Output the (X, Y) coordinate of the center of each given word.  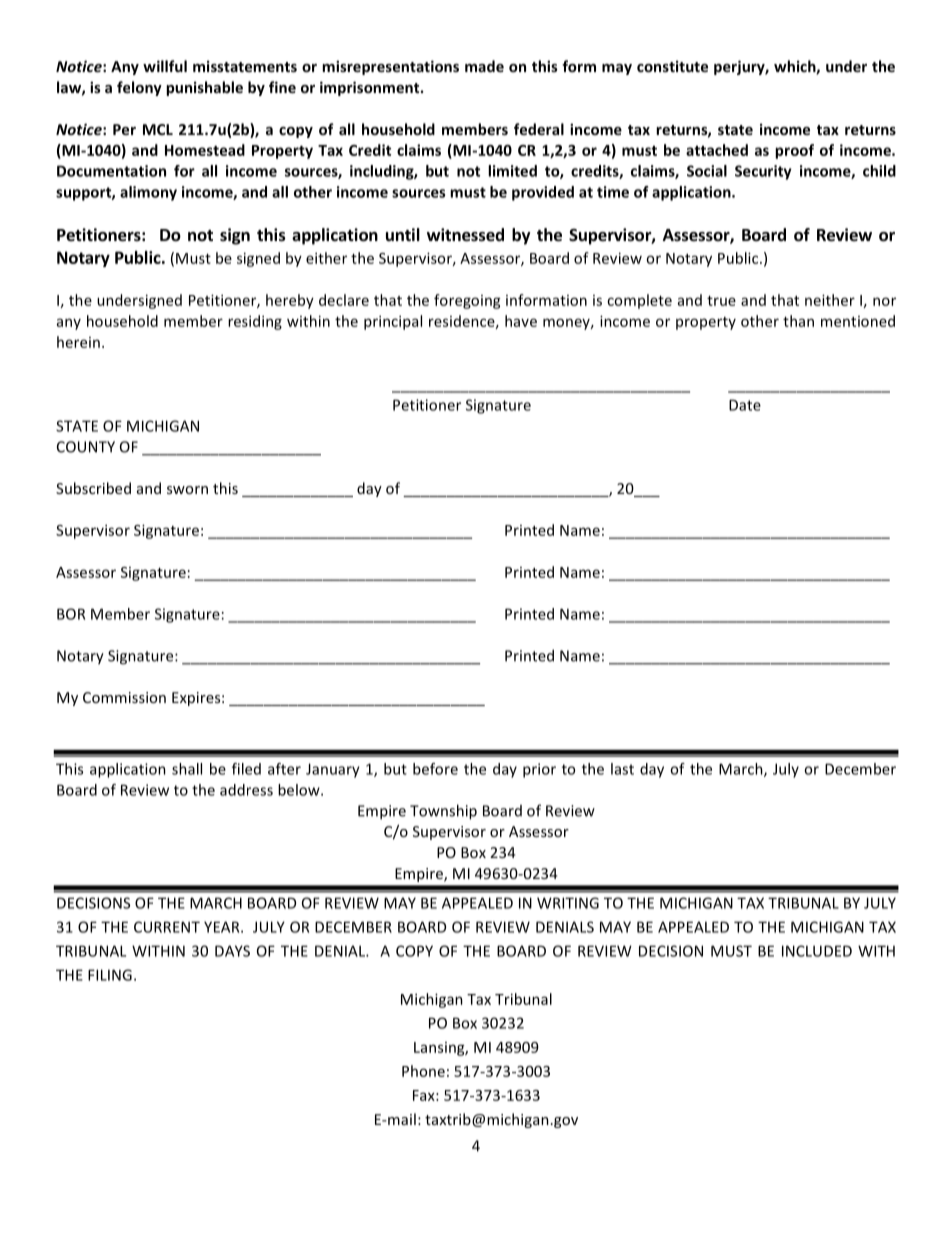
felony (139, 88)
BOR (71, 614)
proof (794, 151)
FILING (110, 975)
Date (745, 405)
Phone (423, 1071)
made (484, 66)
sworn (187, 490)
